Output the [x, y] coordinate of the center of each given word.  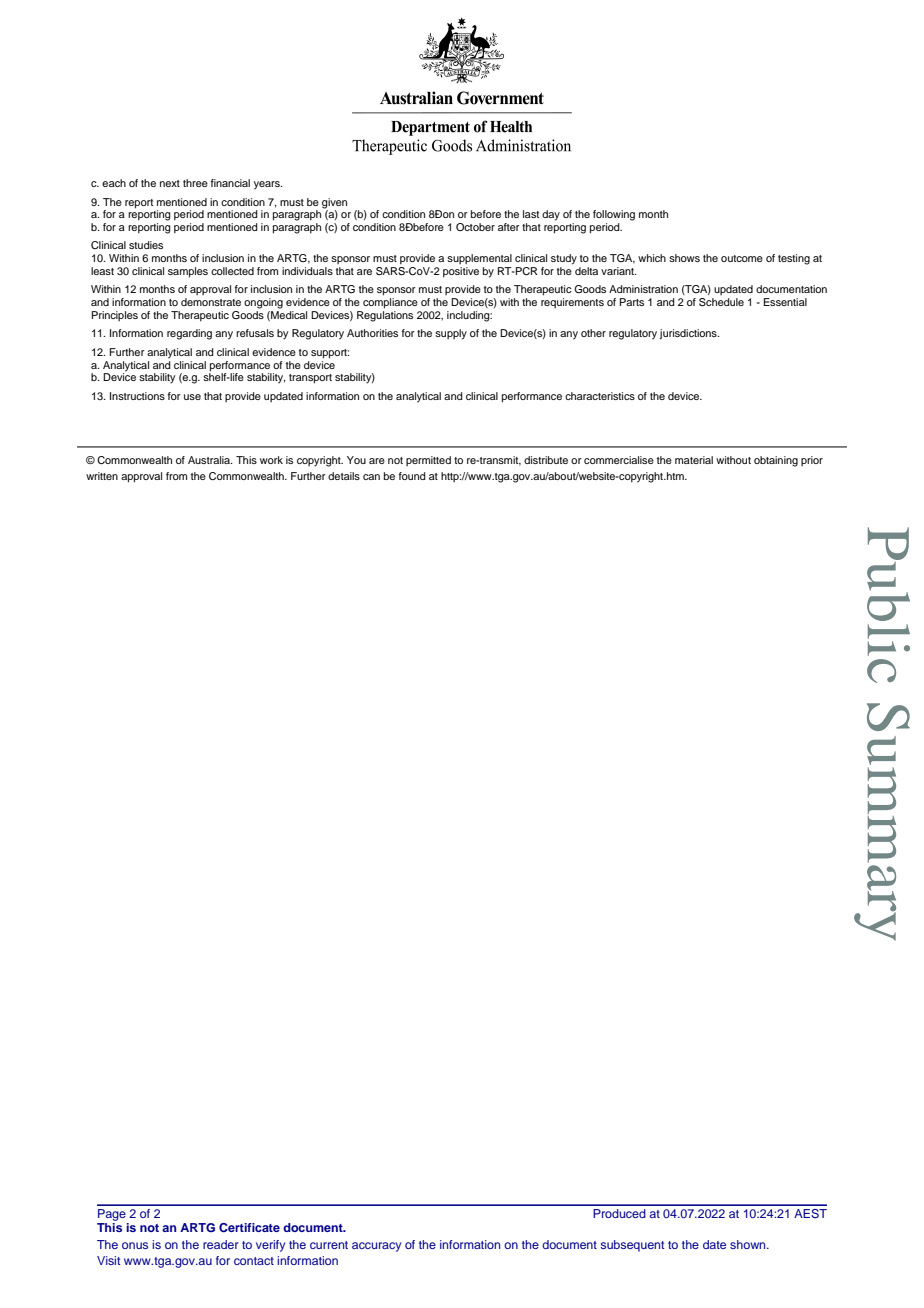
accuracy [376, 1247]
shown [749, 1244]
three [195, 183]
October [475, 227]
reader [221, 1244]
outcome [742, 258]
